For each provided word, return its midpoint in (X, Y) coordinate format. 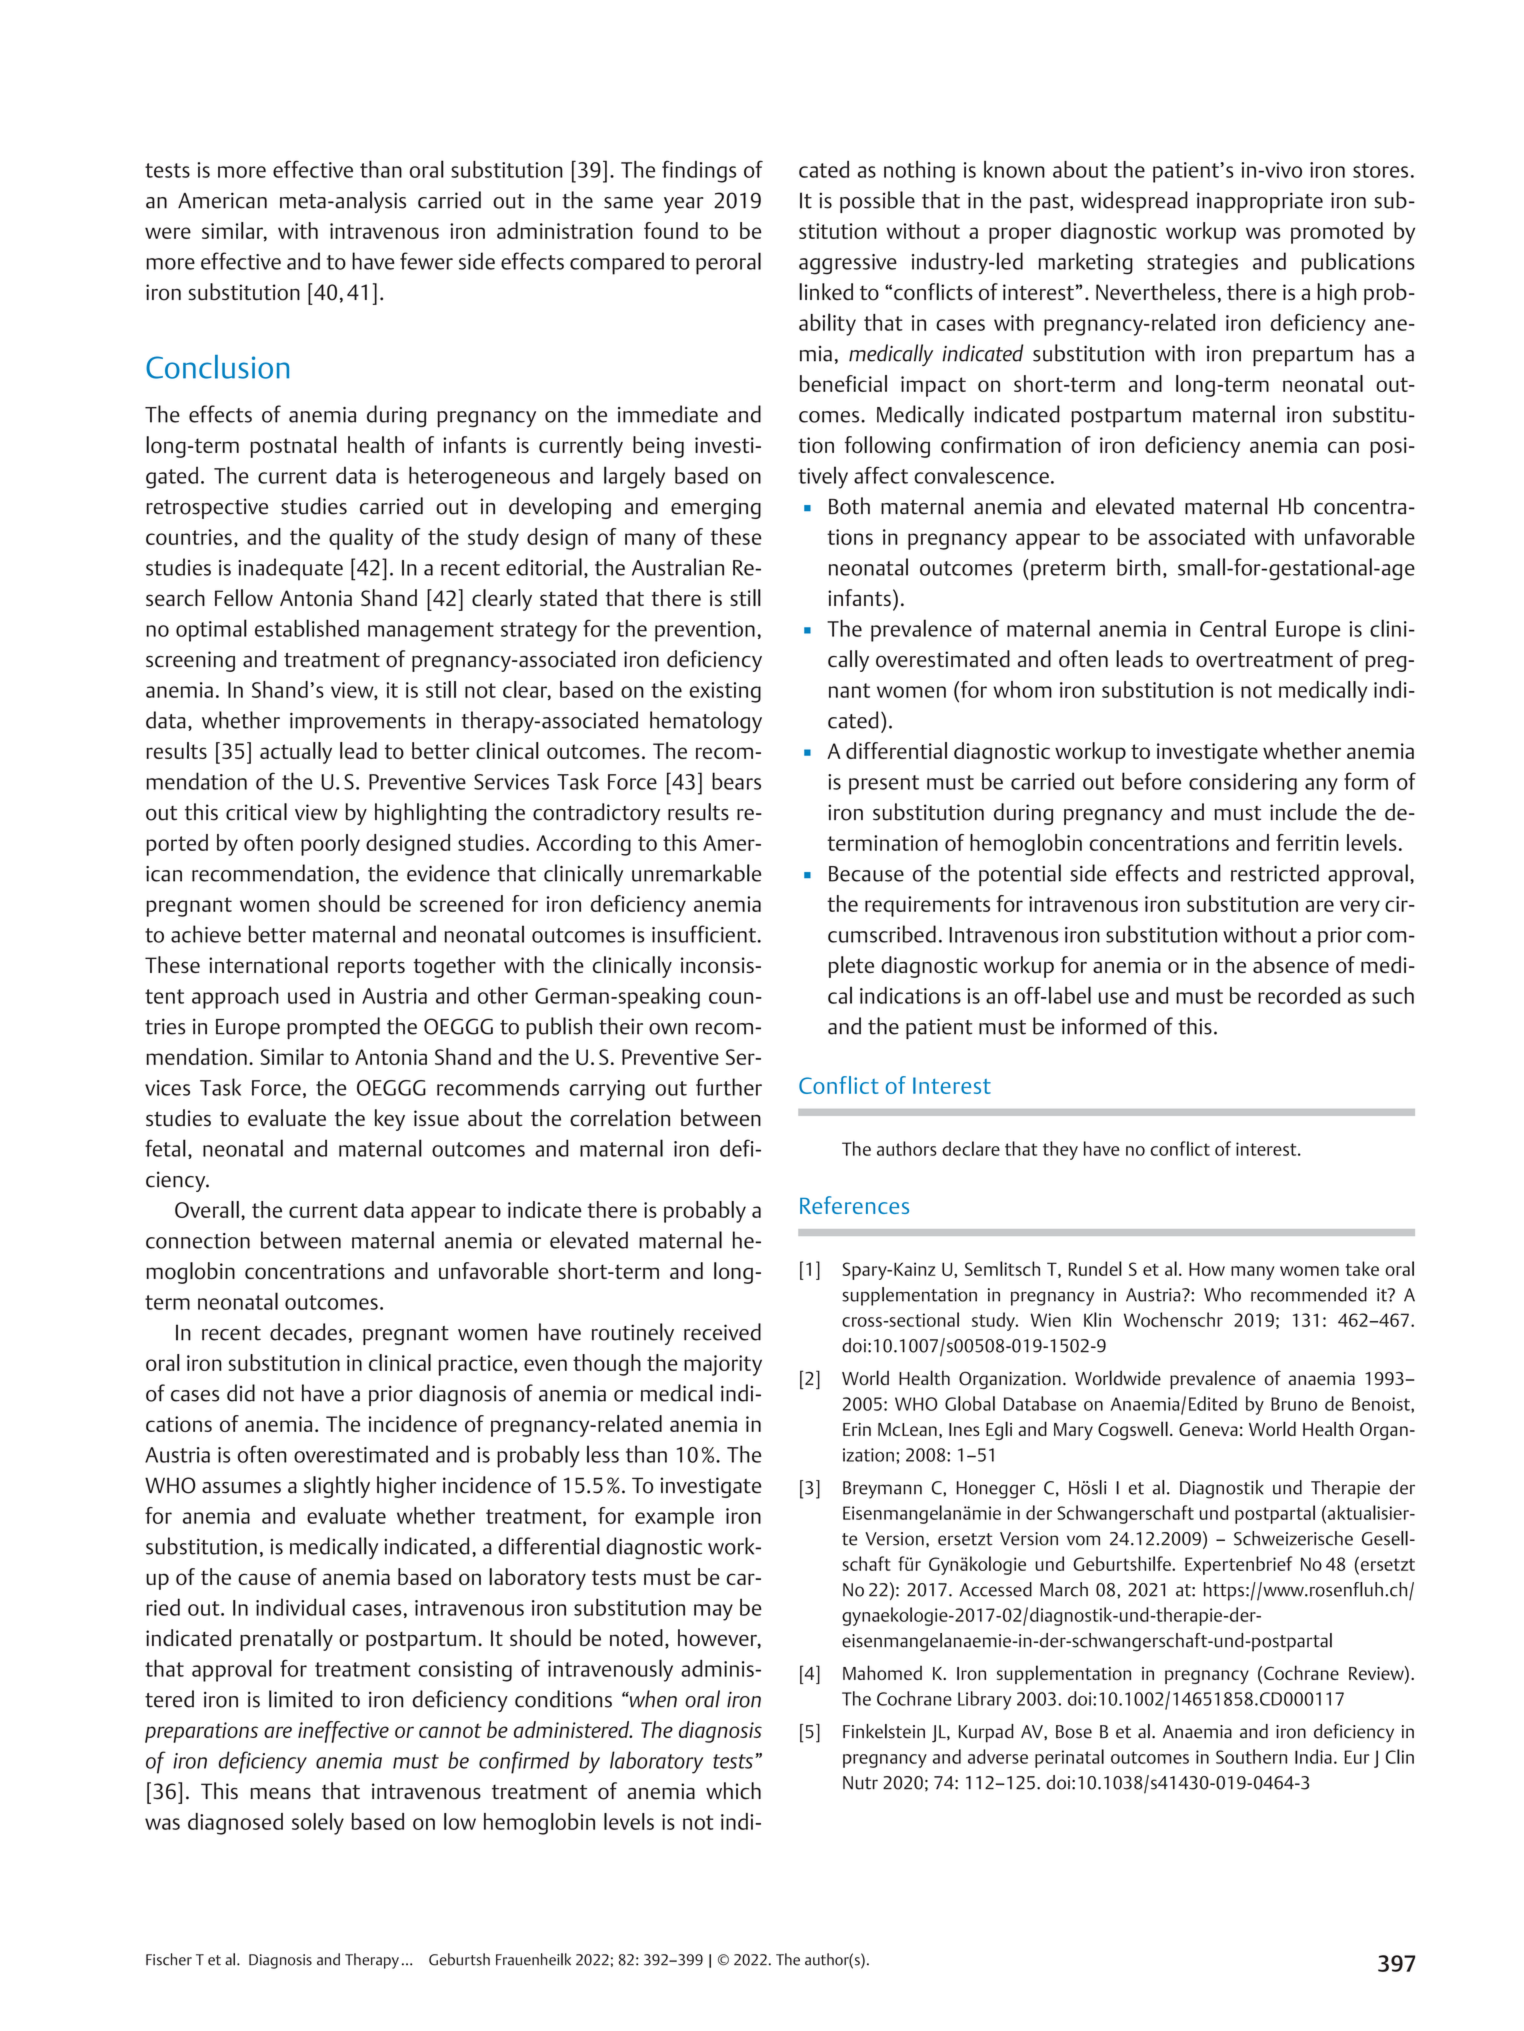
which (733, 1790)
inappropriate (1260, 202)
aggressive (848, 264)
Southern (1251, 1756)
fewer (426, 261)
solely (318, 1824)
